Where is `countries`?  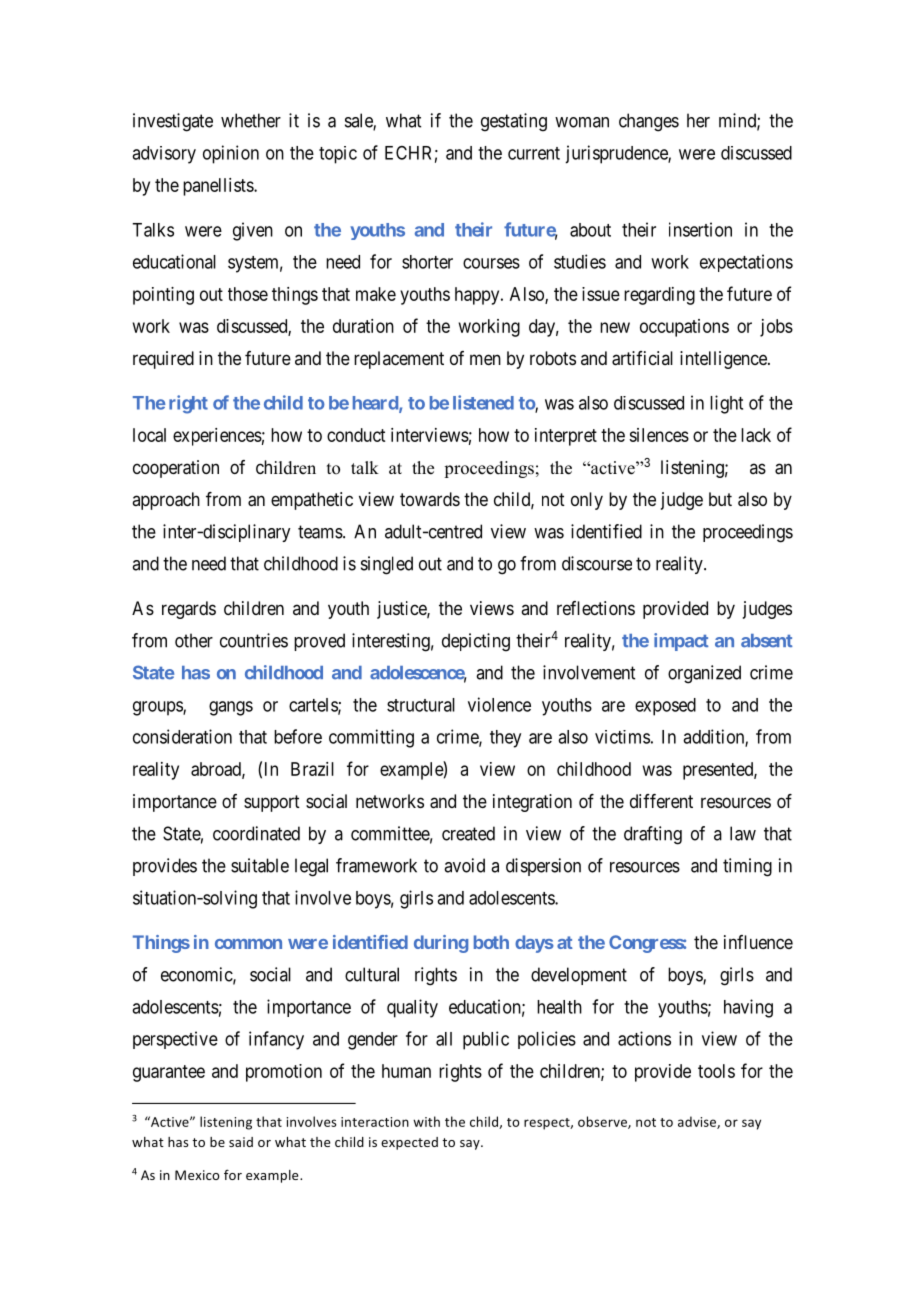 countries is located at coordinates (254, 640).
